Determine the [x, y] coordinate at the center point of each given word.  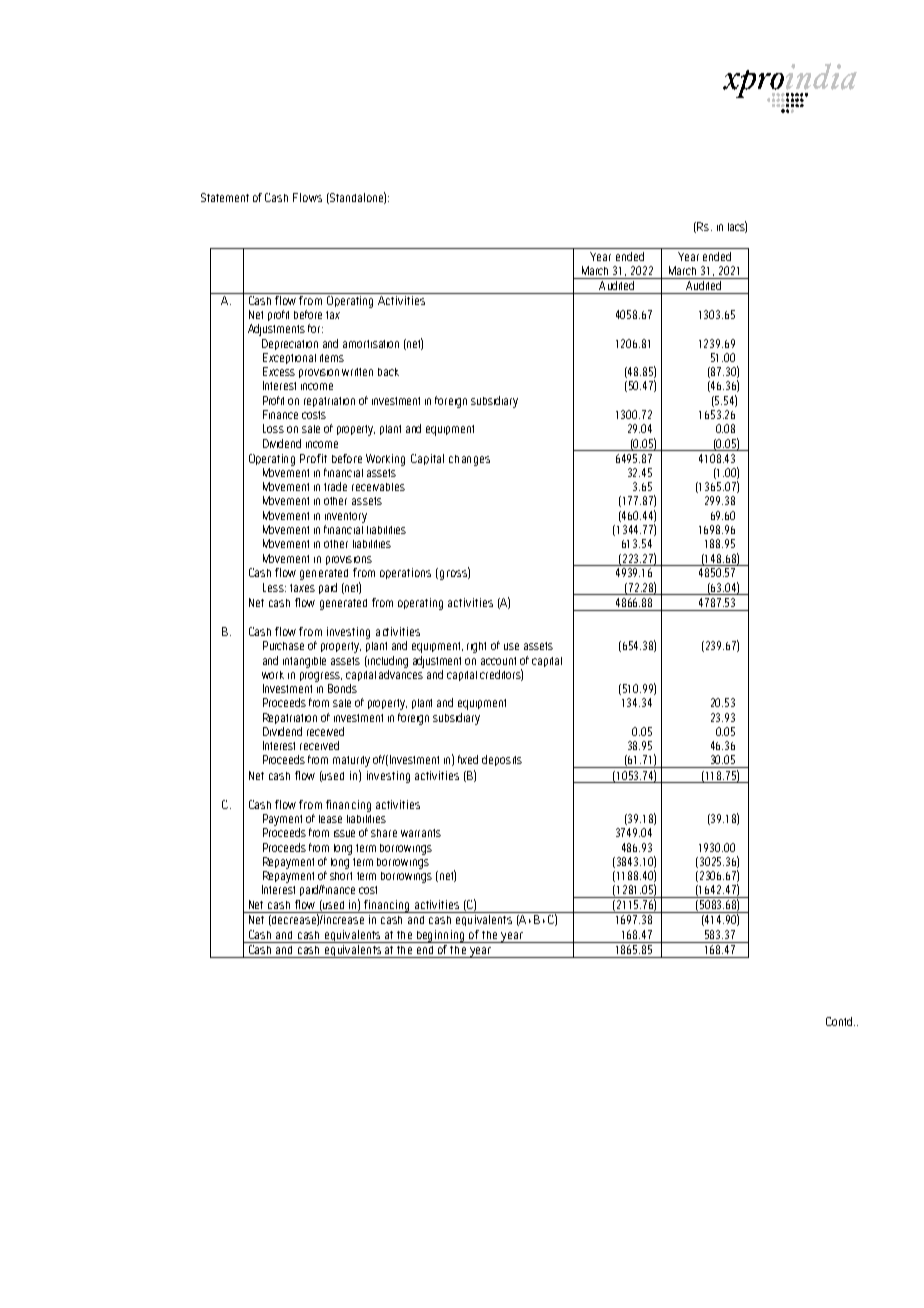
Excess [279, 371]
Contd [840, 1021]
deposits [502, 760]
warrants [421, 833]
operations [405, 573]
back [388, 372]
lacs [737, 227]
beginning [441, 936]
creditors [501, 675]
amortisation [371, 344]
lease [330, 819]
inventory [346, 517]
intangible [304, 662]
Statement [225, 197]
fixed [468, 759]
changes [469, 460]
